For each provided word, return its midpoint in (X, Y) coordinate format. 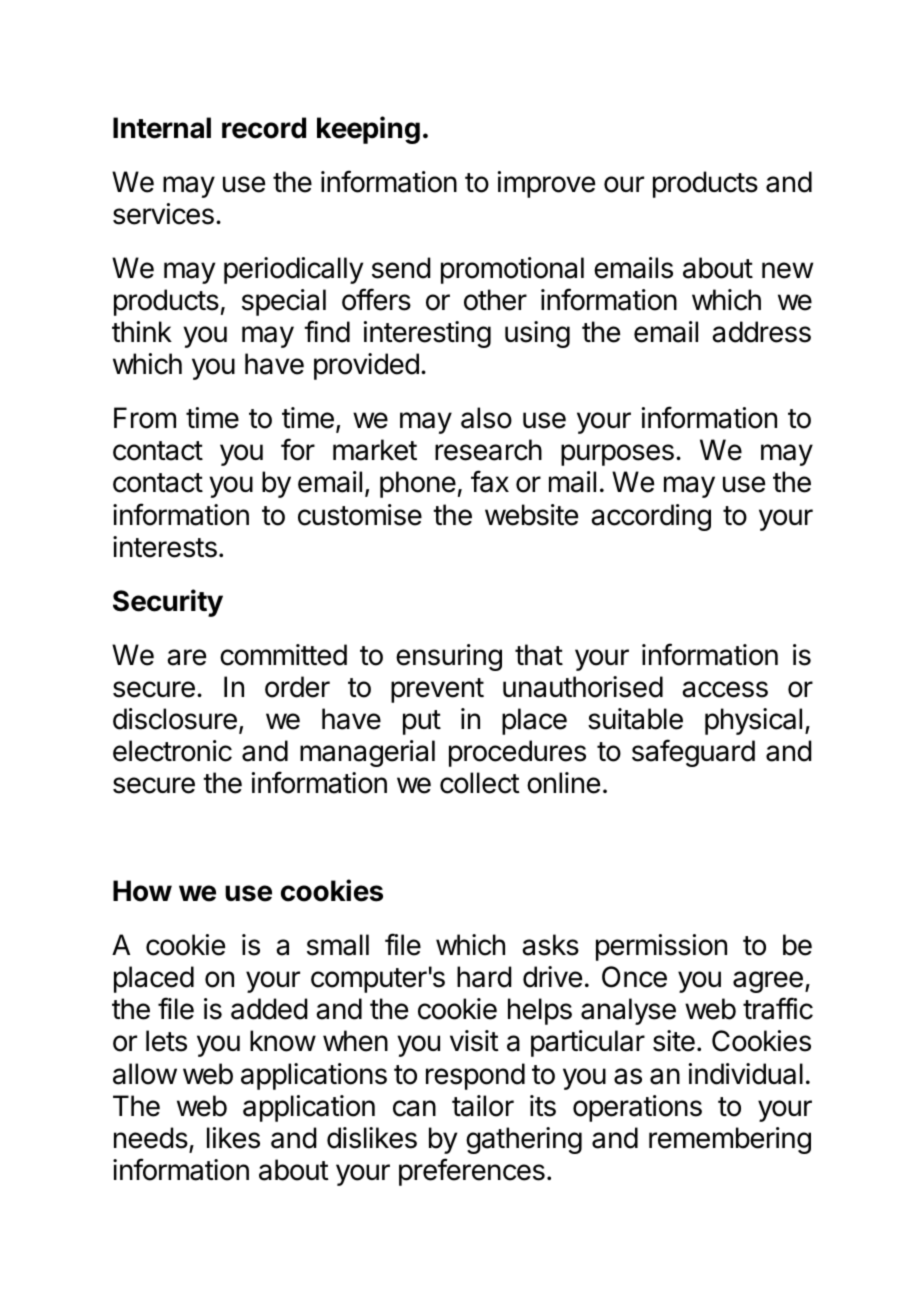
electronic (172, 751)
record (264, 128)
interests (165, 547)
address (761, 332)
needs (151, 1138)
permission (661, 947)
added (269, 1009)
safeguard (693, 753)
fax (490, 481)
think (142, 331)
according (651, 517)
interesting (427, 334)
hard (484, 977)
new (787, 270)
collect (480, 783)
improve (546, 184)
